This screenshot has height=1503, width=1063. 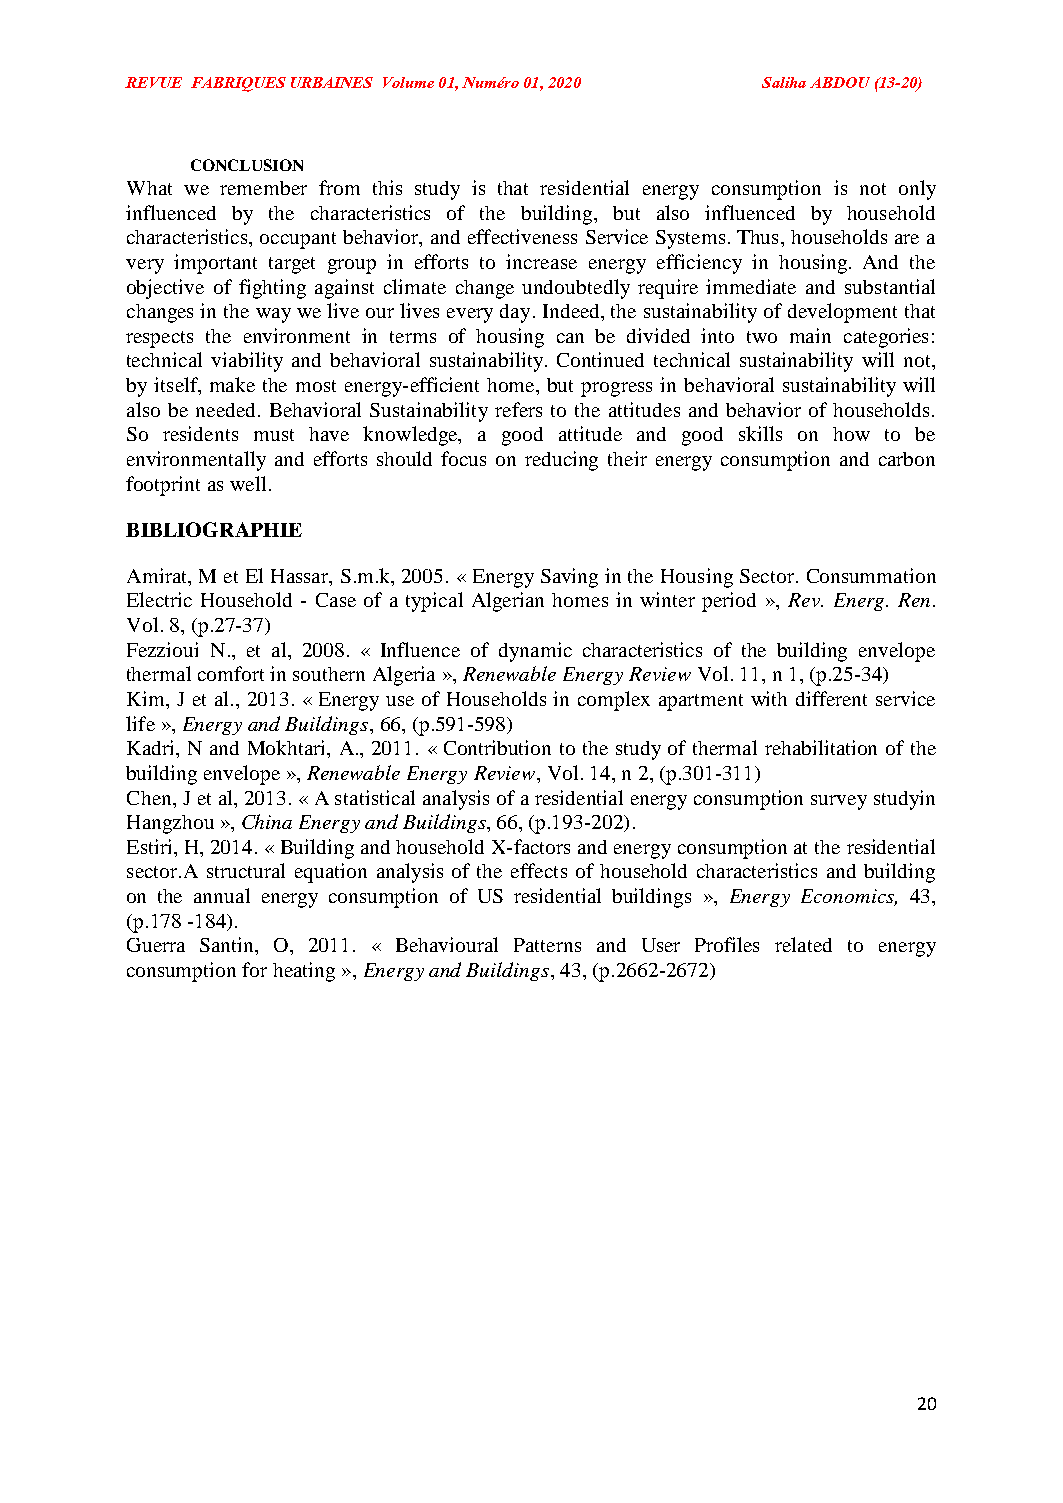 I want to click on REVUE, so click(x=153, y=82).
